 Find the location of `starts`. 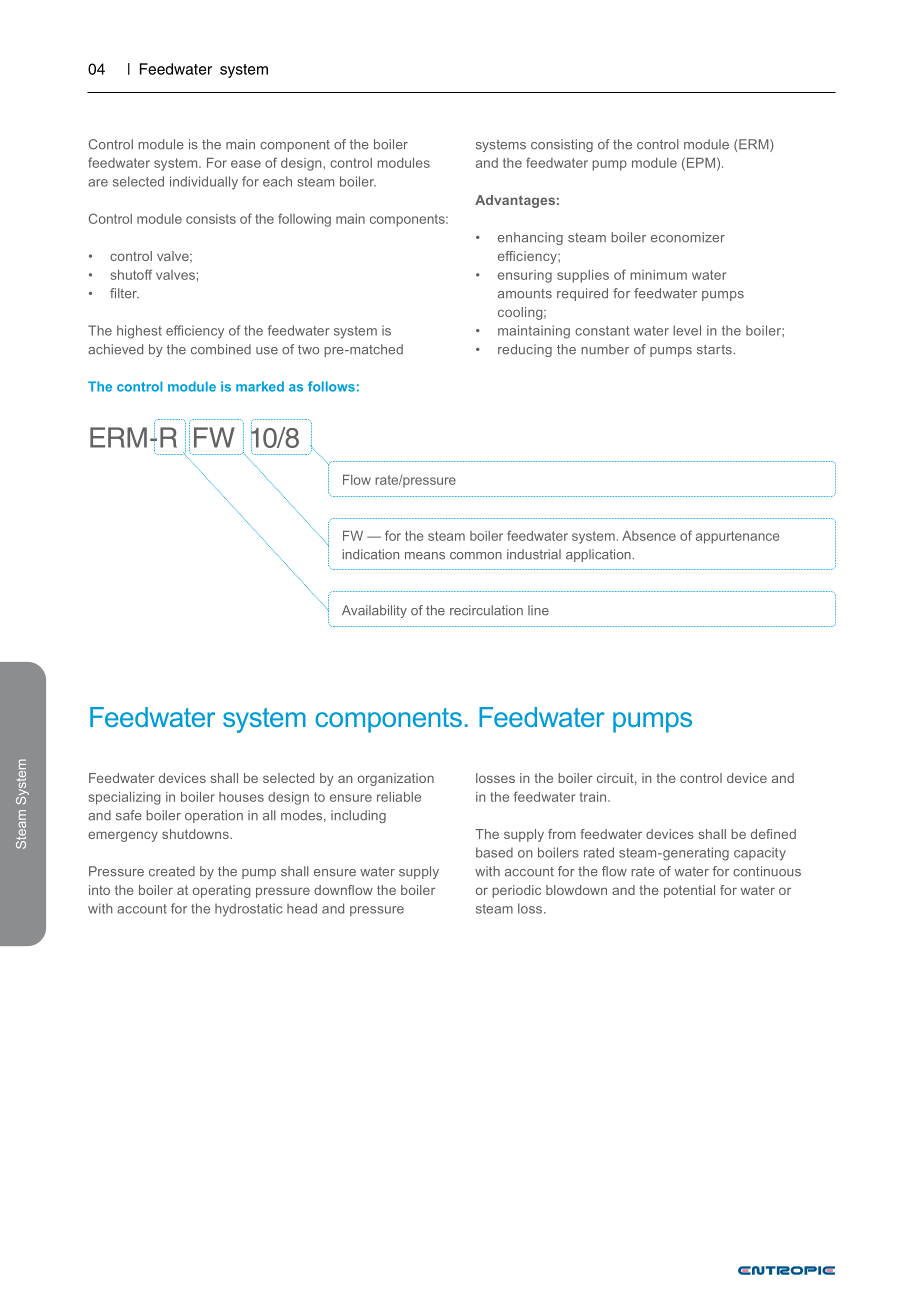

starts is located at coordinates (714, 350).
